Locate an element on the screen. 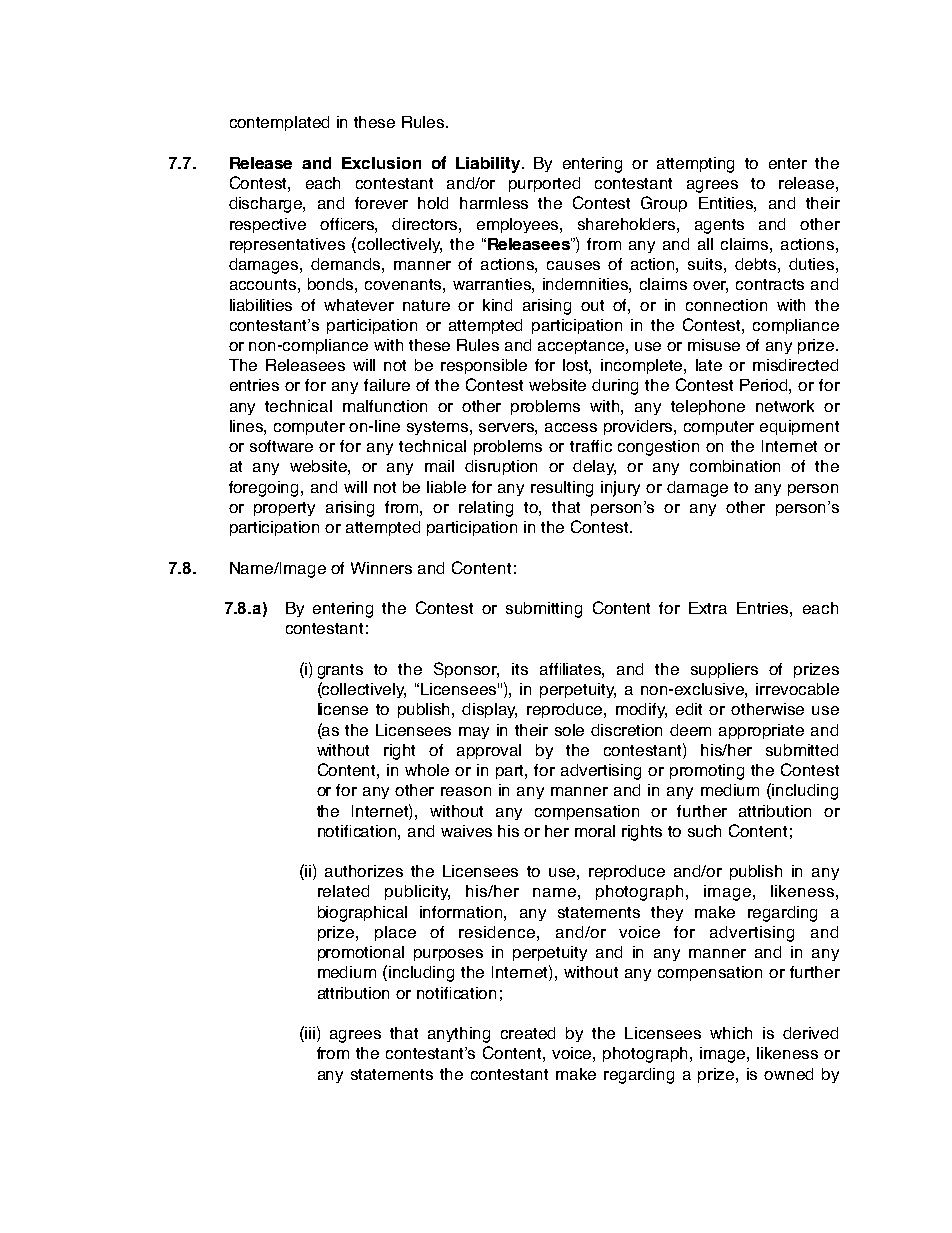 Image resolution: width=952 pixels, height=1233 pixels. authorizes is located at coordinates (364, 871).
